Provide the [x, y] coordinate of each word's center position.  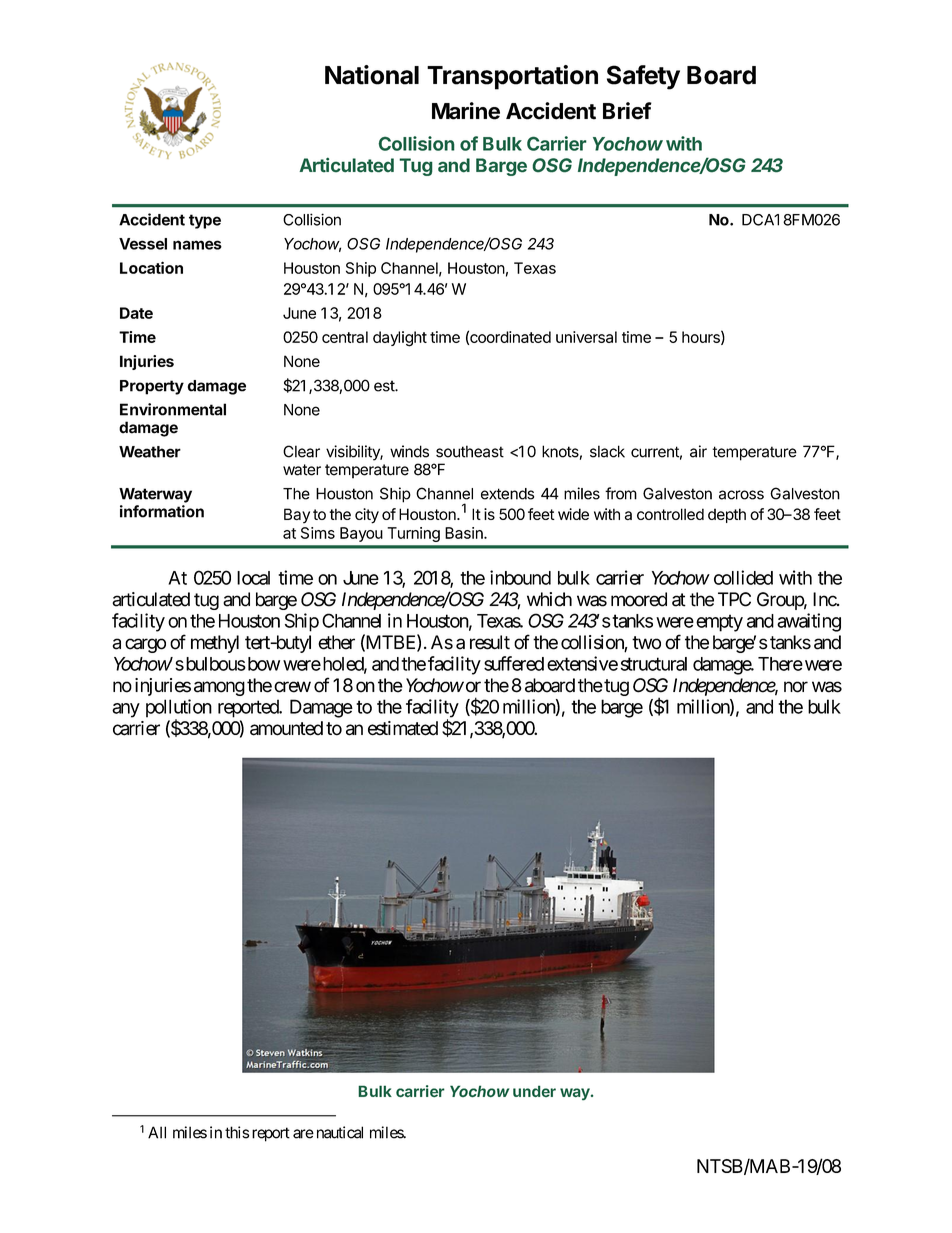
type [205, 221]
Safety [643, 77]
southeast [470, 451]
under [534, 1091]
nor [796, 687]
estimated [403, 728]
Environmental [173, 409]
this [237, 1132]
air [698, 451]
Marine [466, 111]
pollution [179, 709]
